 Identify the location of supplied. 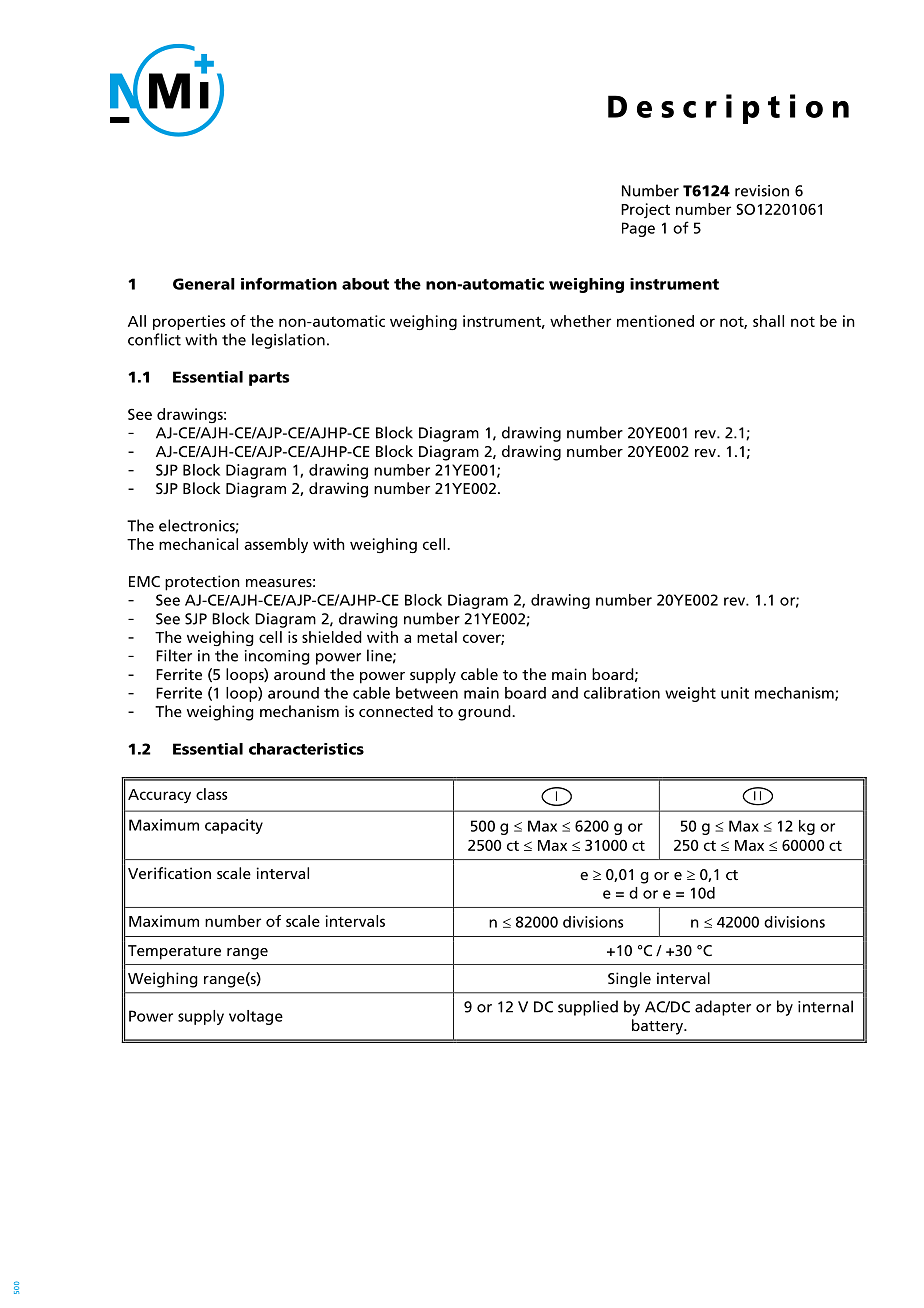
(588, 1008).
